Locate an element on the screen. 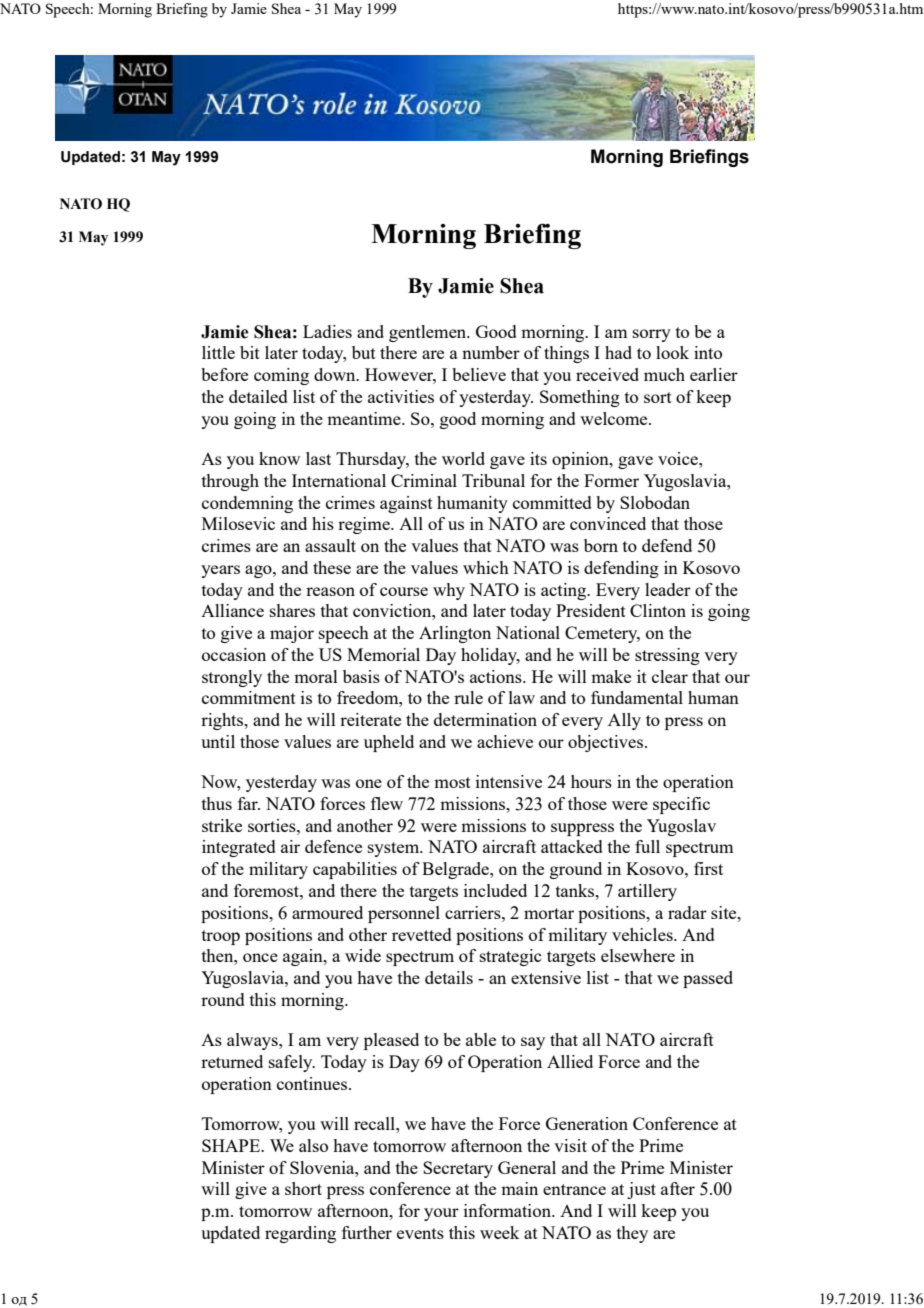 Image resolution: width=924 pixels, height=1308 pixels. believe is located at coordinates (479, 374).
